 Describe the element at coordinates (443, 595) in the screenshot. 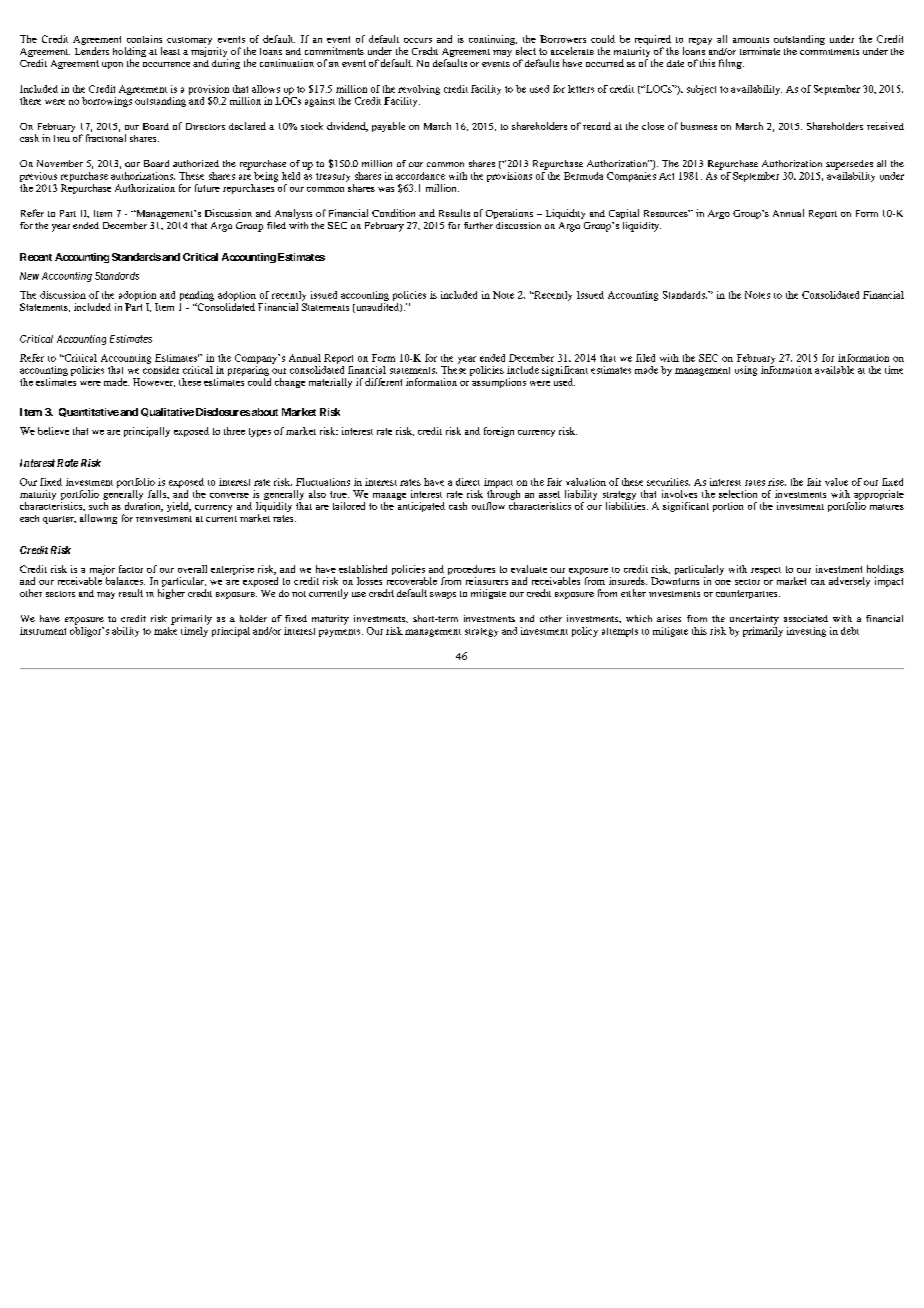

I see `swaps` at that location.
